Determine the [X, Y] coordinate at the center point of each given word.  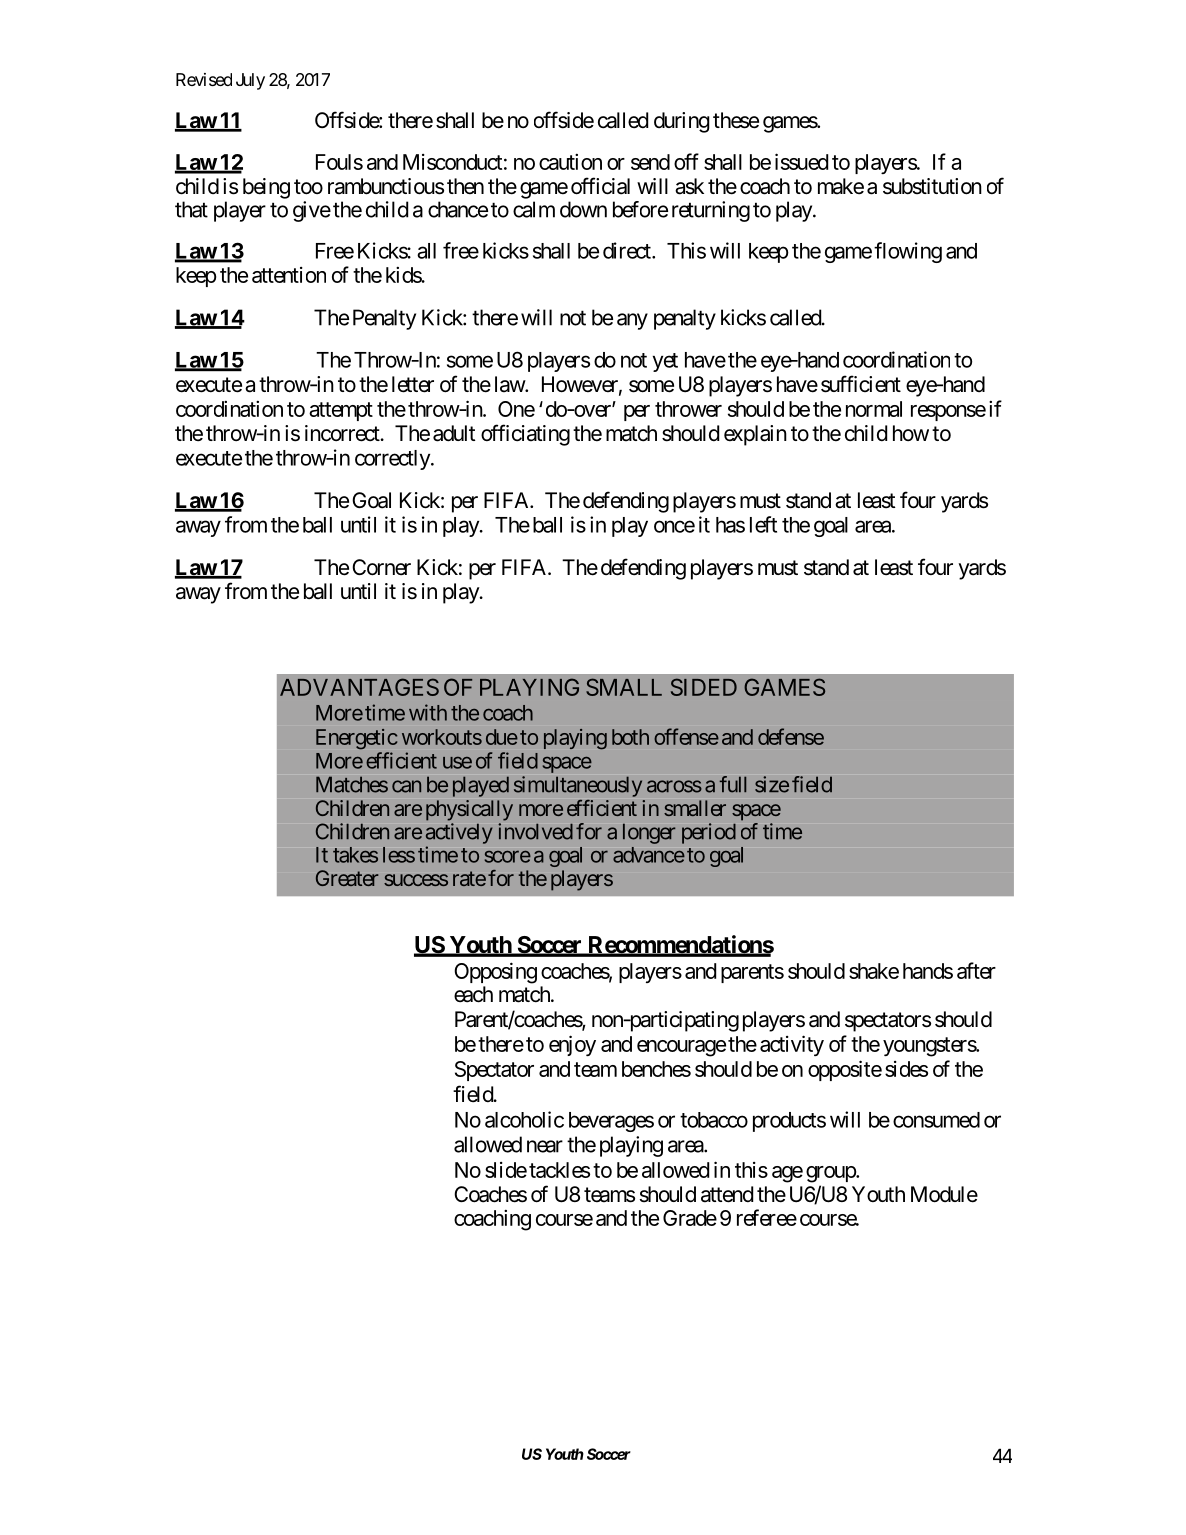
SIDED [704, 687]
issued [801, 161]
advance [649, 855]
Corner [381, 567]
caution [570, 162]
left [763, 524]
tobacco [714, 1120]
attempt [341, 411]
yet [665, 362]
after [976, 970]
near [545, 1146]
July [250, 81]
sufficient [861, 384]
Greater [347, 878]
